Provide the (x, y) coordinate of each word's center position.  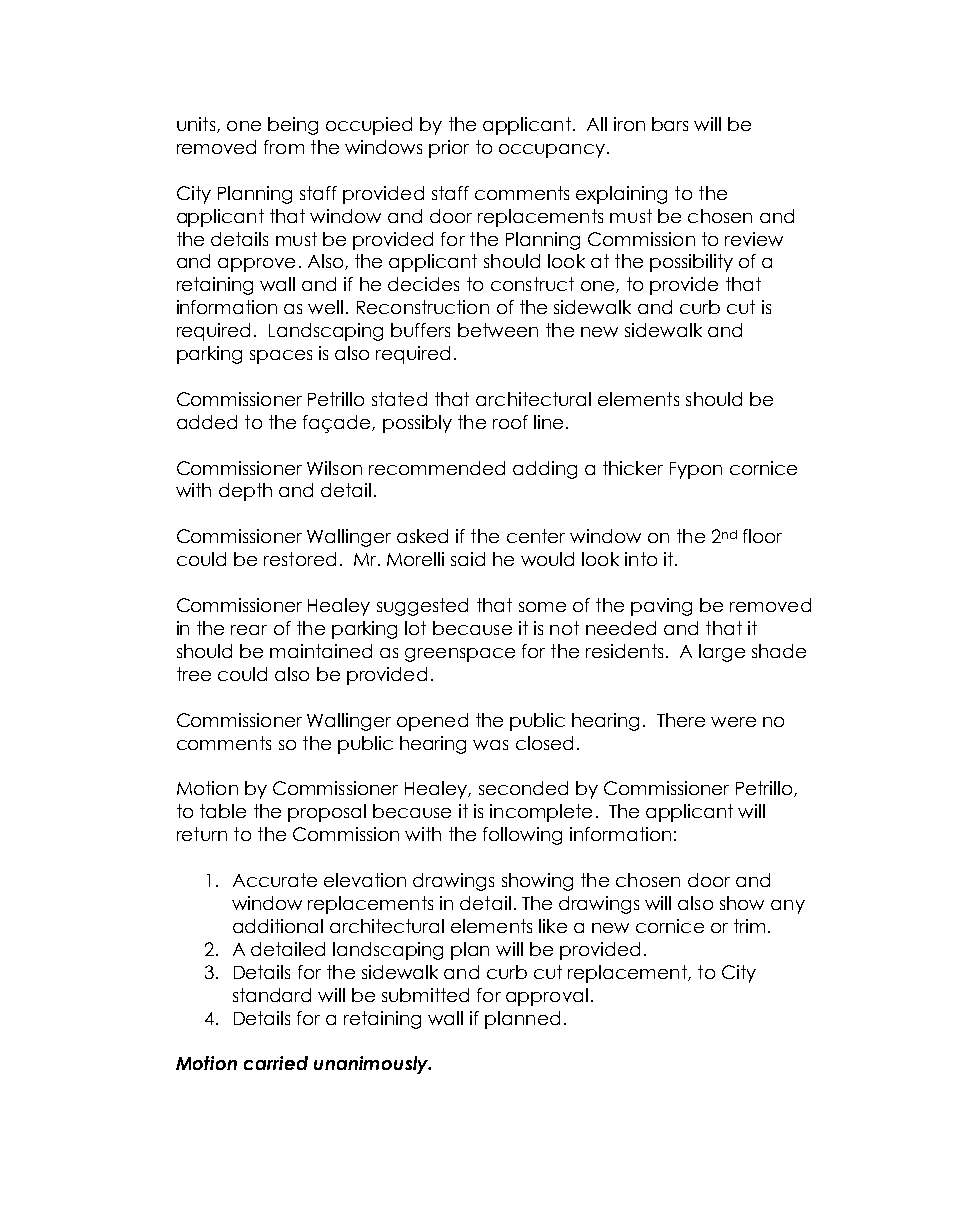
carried (276, 1063)
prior (449, 149)
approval (547, 997)
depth (245, 492)
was (490, 745)
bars (670, 124)
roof (510, 422)
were (733, 722)
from (284, 147)
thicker (633, 468)
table (223, 811)
